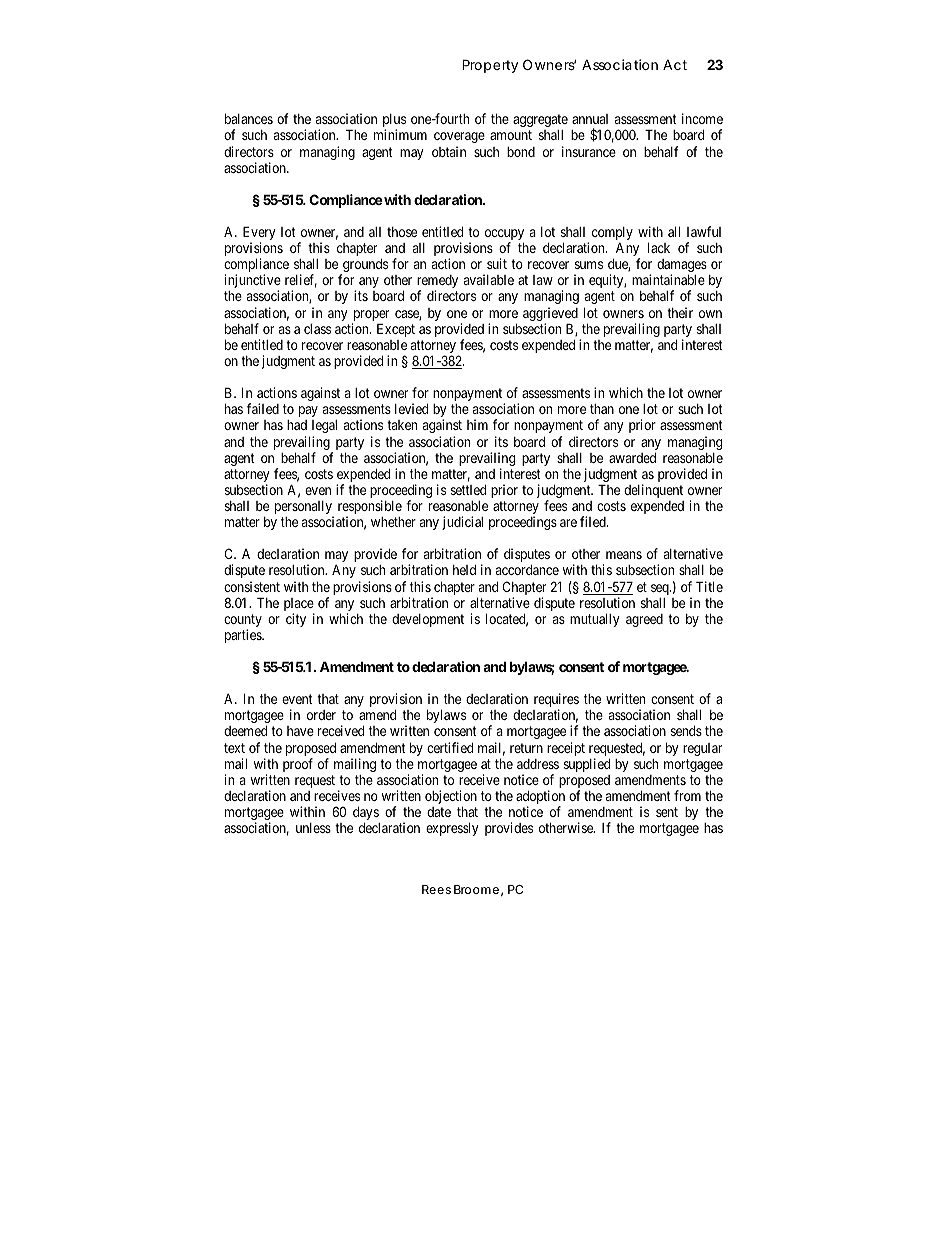  What do you see at coordinates (304, 509) in the screenshot?
I see `personally` at bounding box center [304, 509].
